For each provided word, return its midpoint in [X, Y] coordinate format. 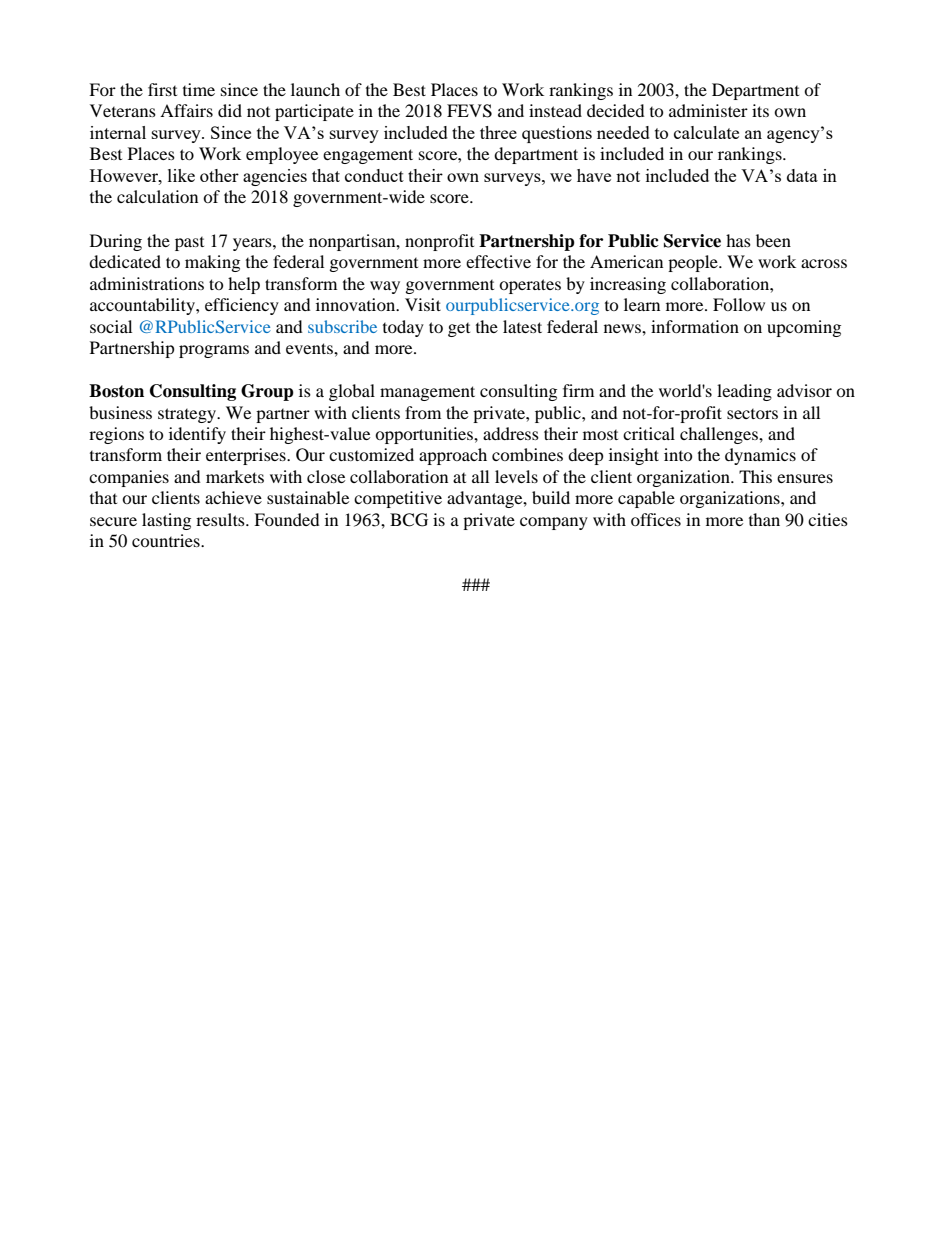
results [221, 519]
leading [744, 392]
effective [498, 261]
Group [267, 392]
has [738, 240]
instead [555, 110]
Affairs [186, 110]
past [189, 244]
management [427, 393]
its [760, 110]
